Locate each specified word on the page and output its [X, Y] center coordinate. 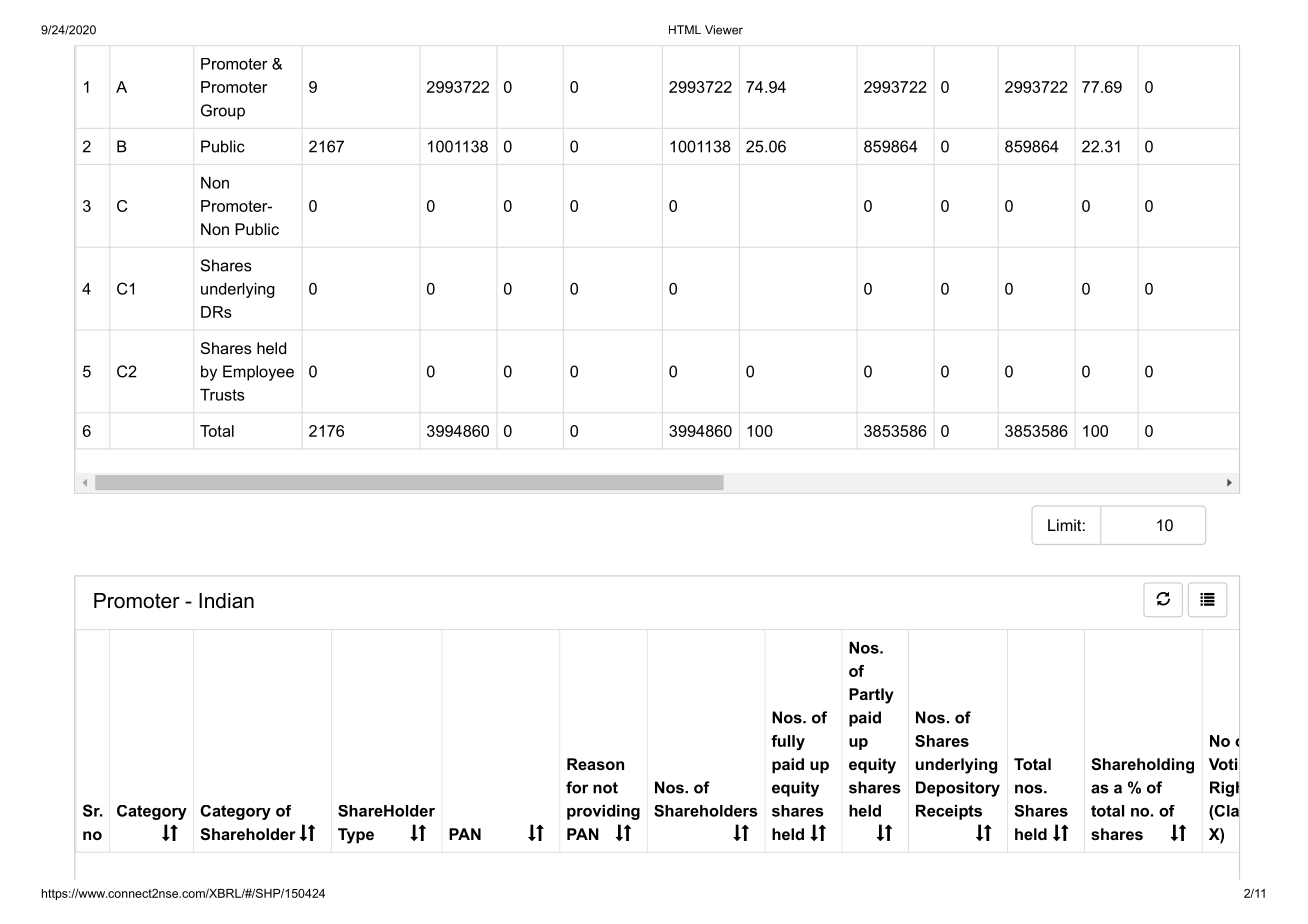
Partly [871, 696]
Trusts [222, 395]
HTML [685, 29]
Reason [595, 764]
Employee [258, 373]
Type [356, 836]
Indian [226, 601]
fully [788, 742]
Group [223, 112]
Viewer [724, 30]
